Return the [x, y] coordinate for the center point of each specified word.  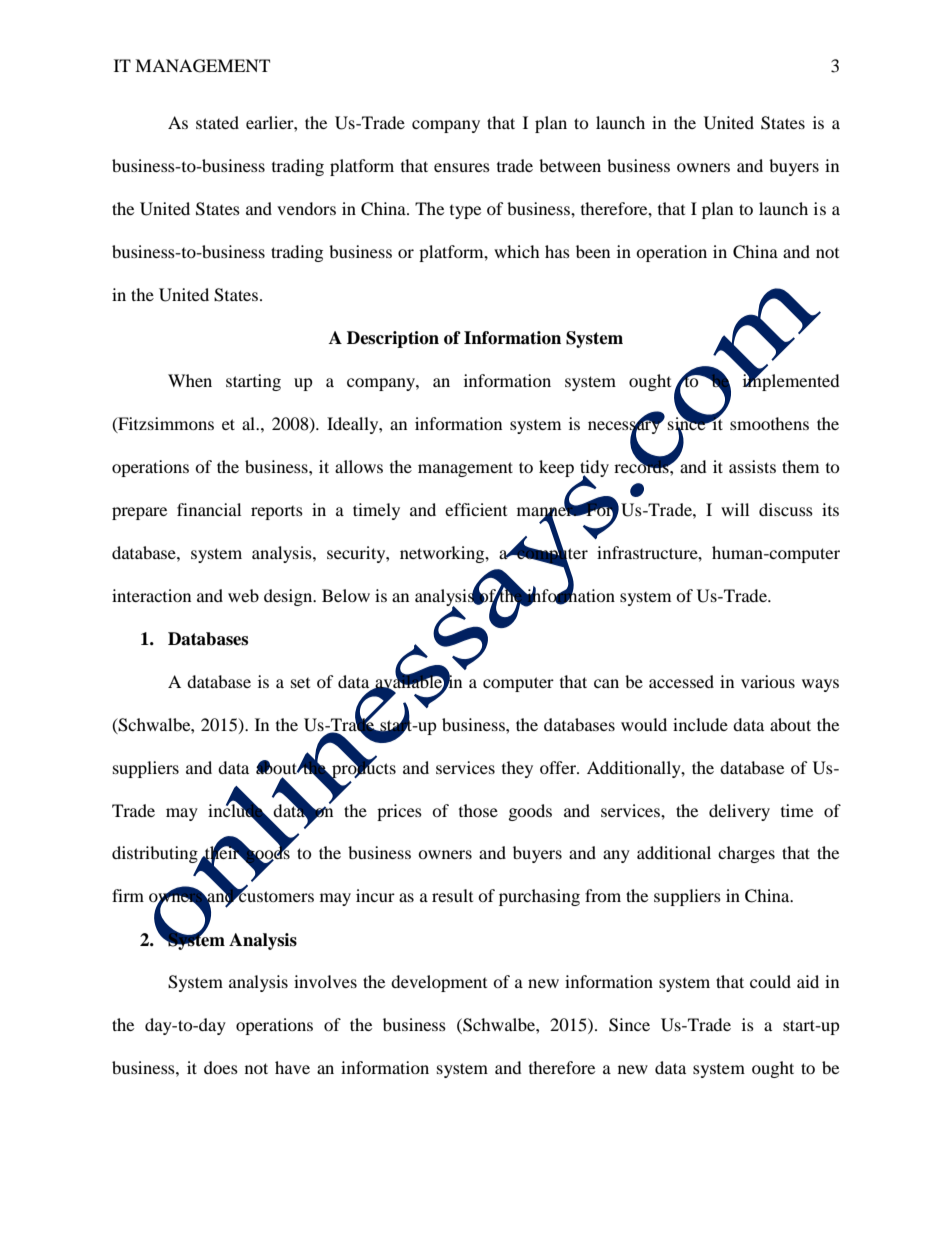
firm [128, 895]
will [735, 509]
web [243, 595]
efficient [476, 509]
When [190, 380]
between [570, 165]
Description [393, 339]
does [221, 1067]
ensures [462, 167]
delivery [739, 812]
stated [217, 122]
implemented [791, 381]
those [478, 810]
